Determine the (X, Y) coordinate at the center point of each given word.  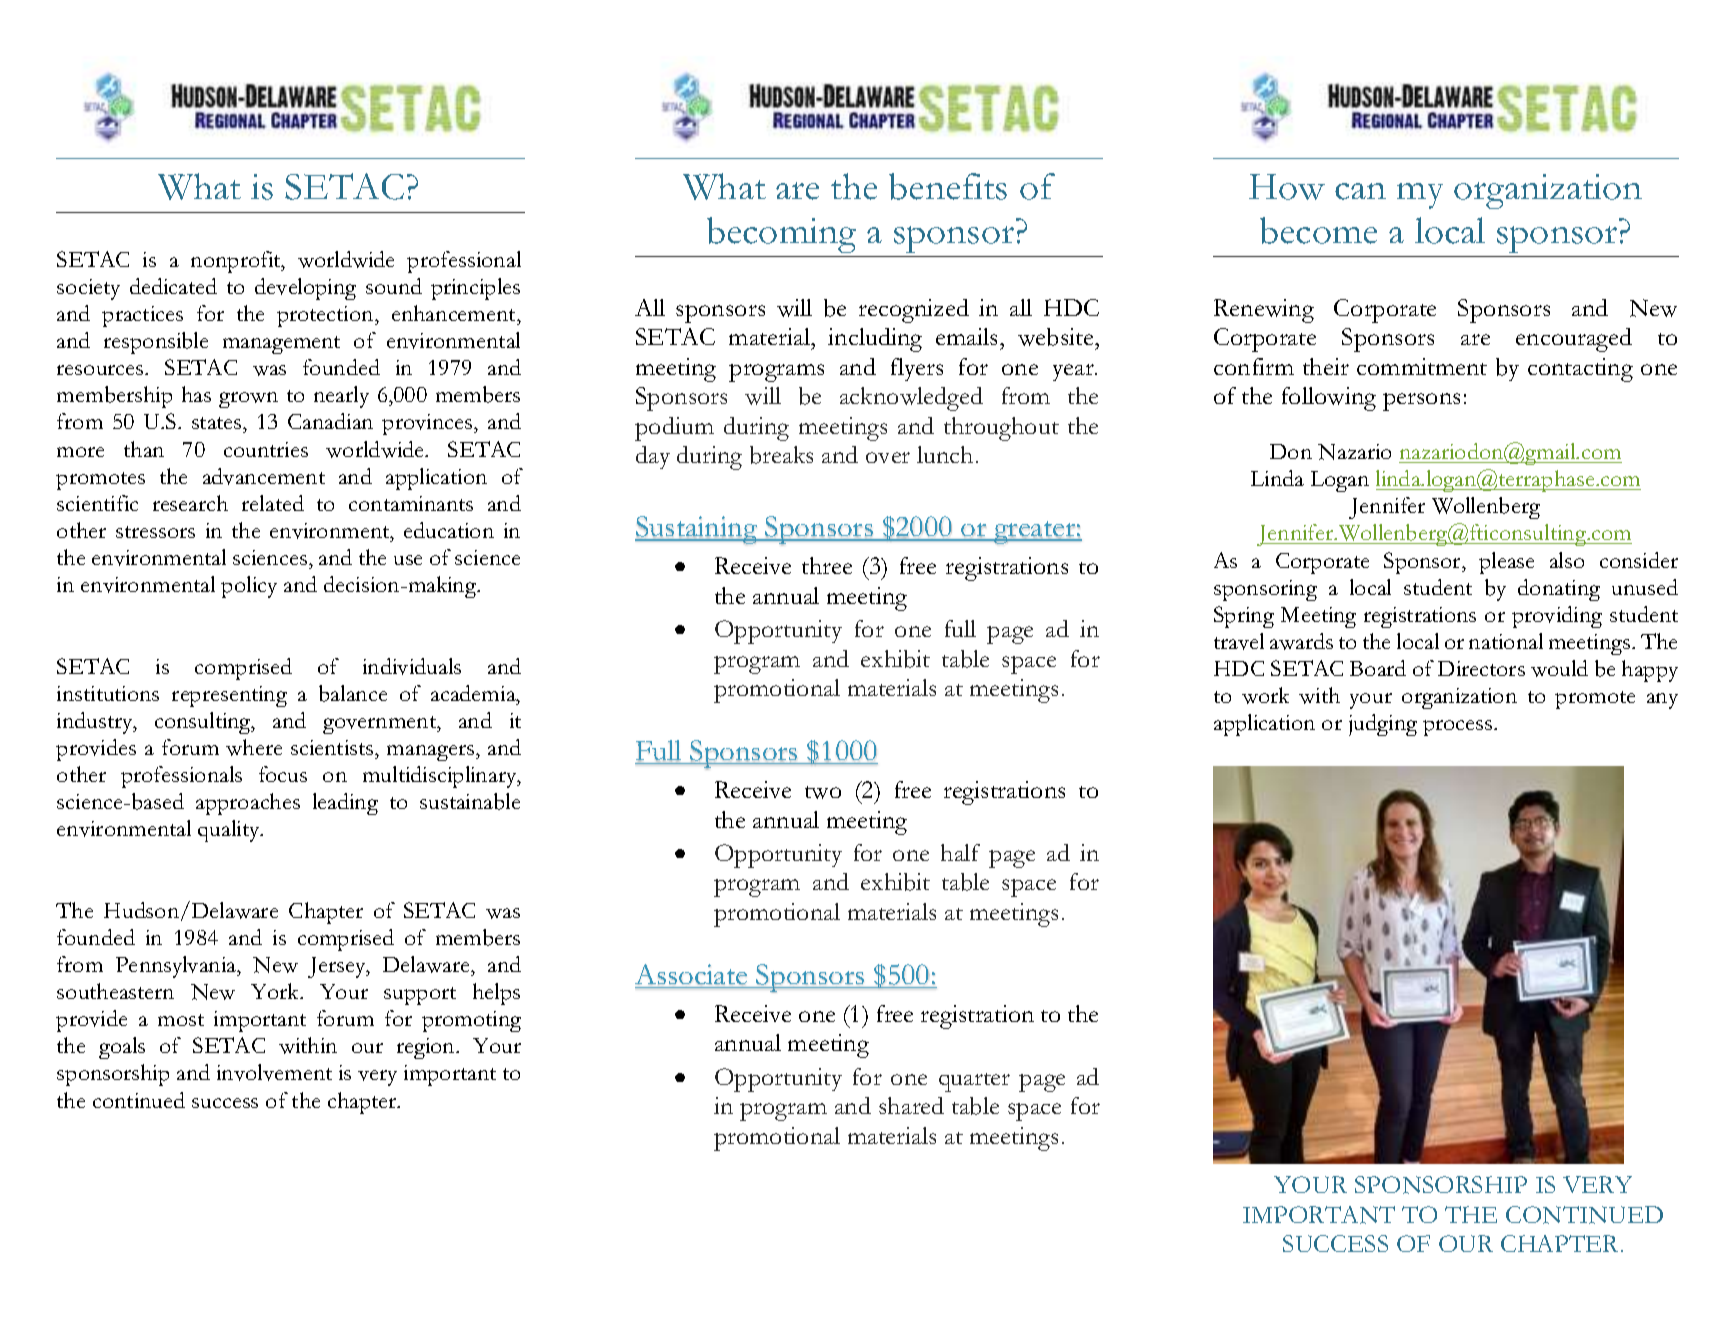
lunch (945, 454)
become (1318, 230)
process (1459, 728)
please (1506, 563)
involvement (274, 1072)
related (273, 503)
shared (911, 1105)
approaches (248, 804)
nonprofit (237, 262)
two (823, 792)
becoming (781, 235)
